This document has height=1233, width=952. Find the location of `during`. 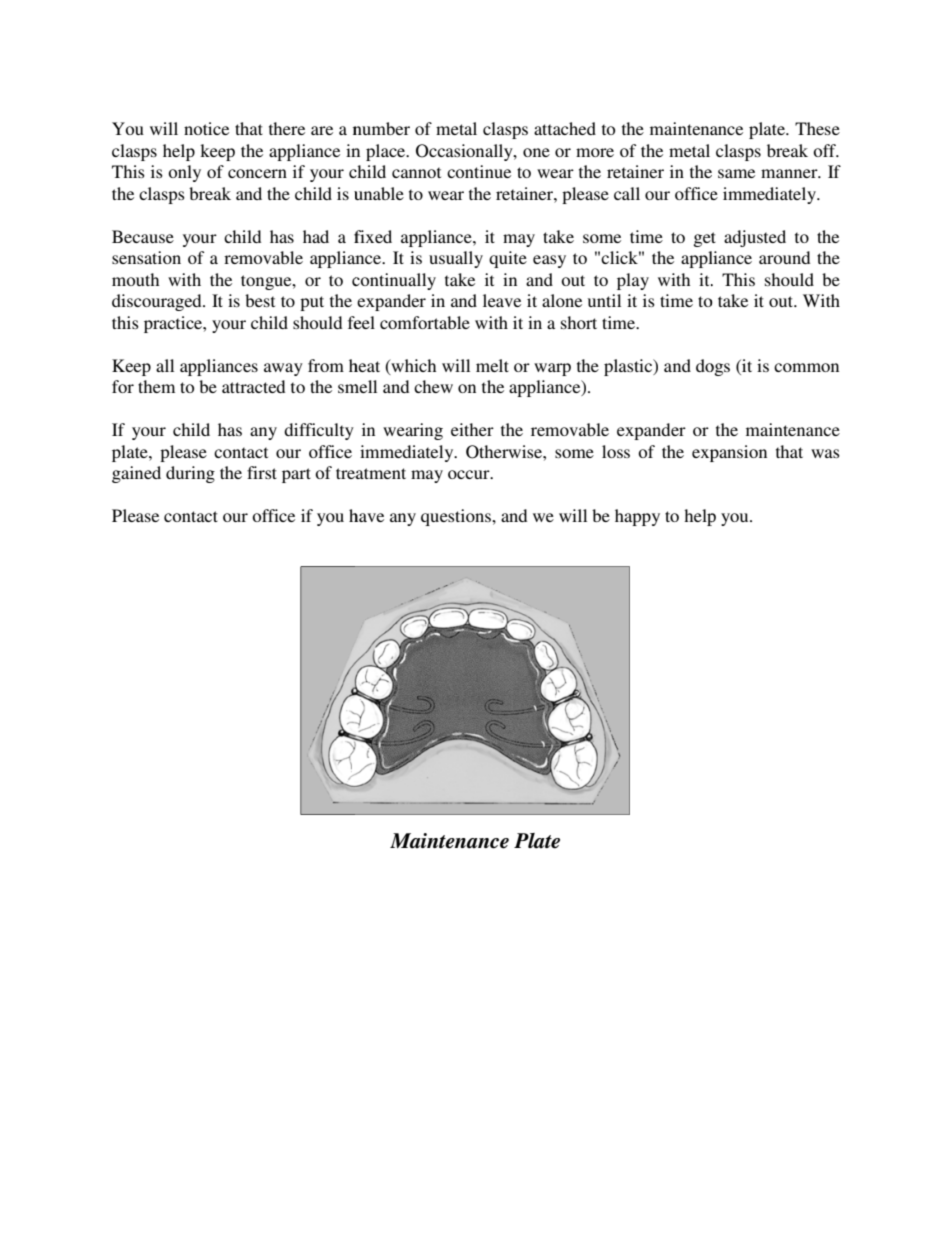

during is located at coordinates (190, 474).
